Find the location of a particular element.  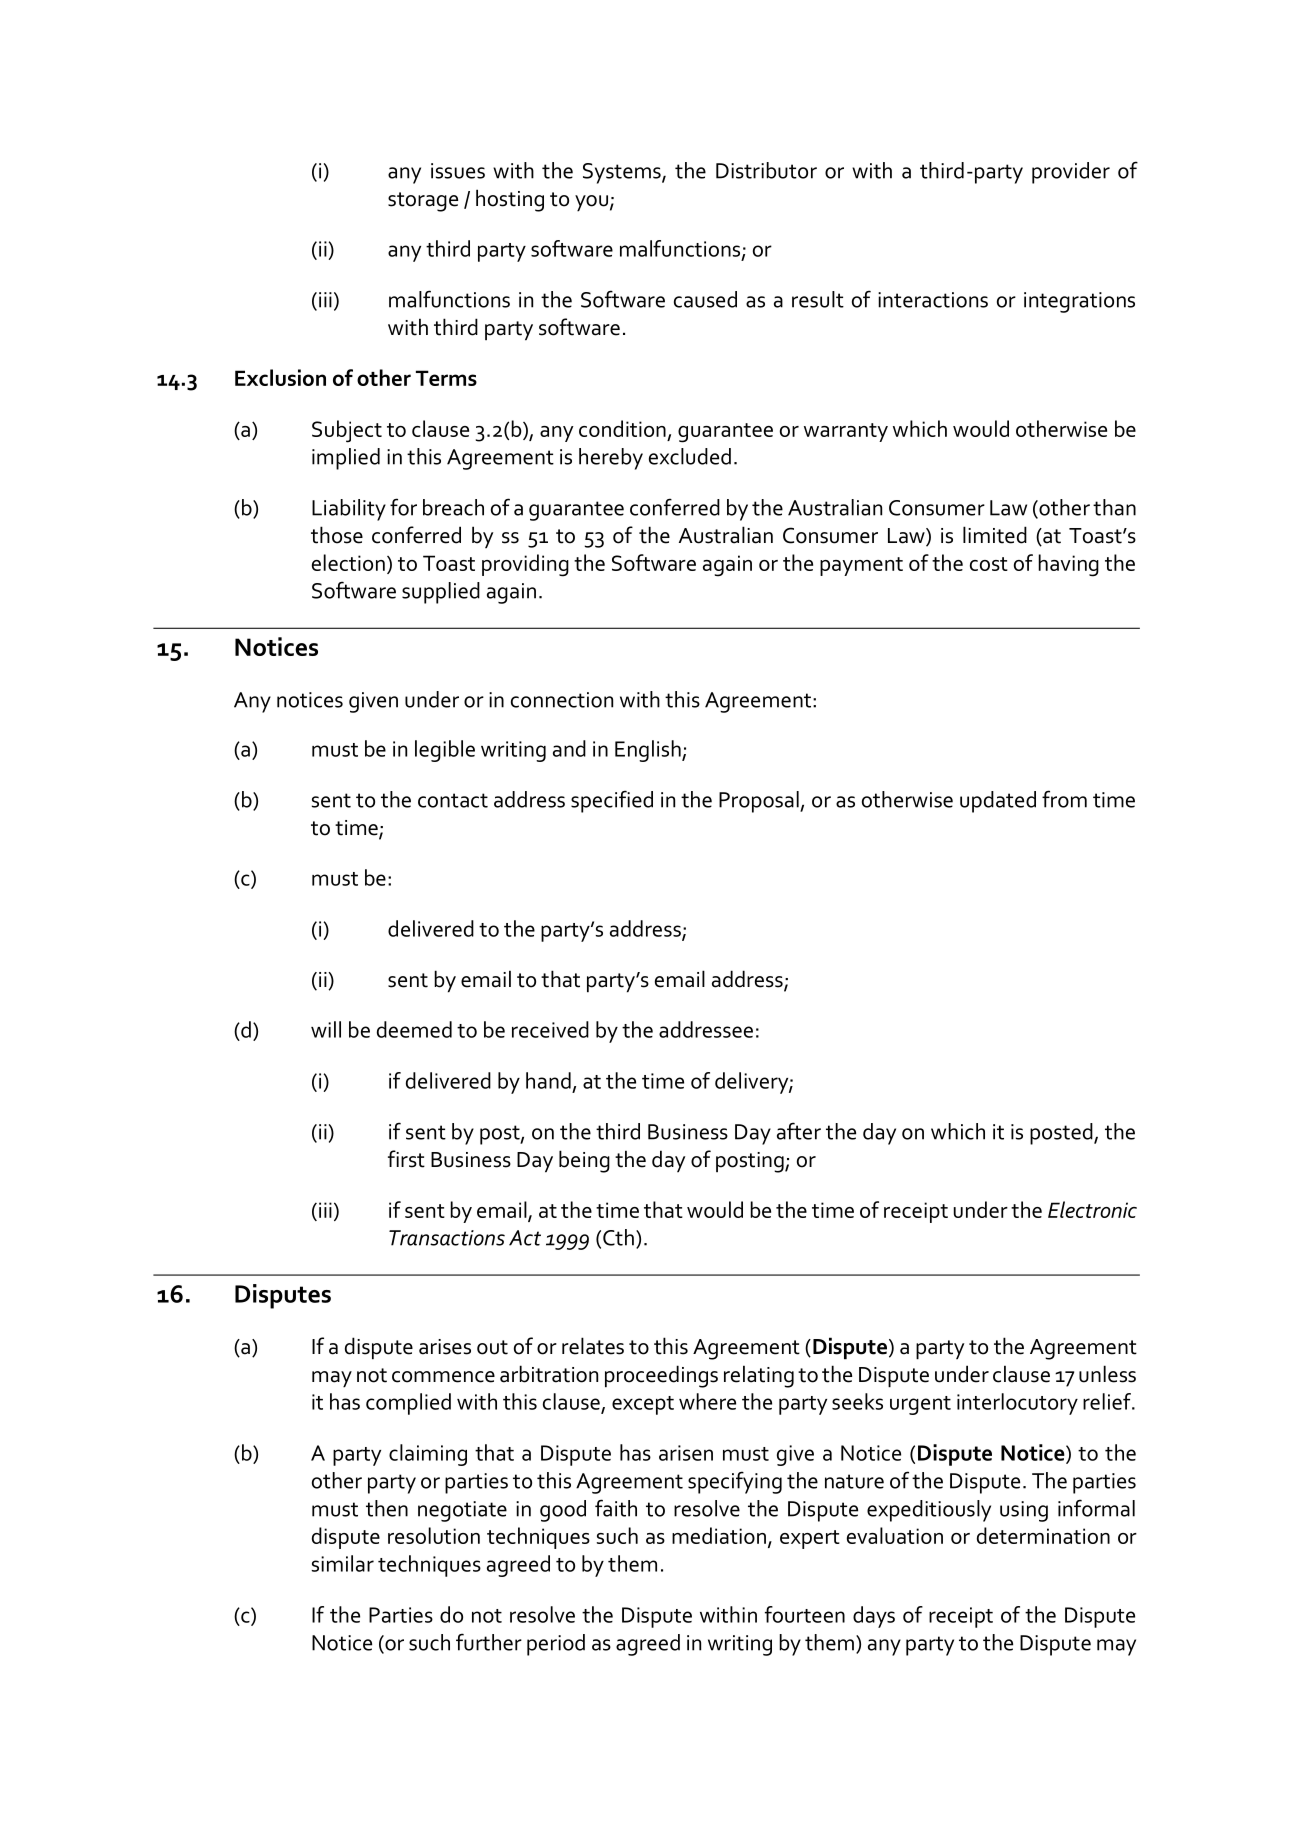

mediation is located at coordinates (719, 1535).
